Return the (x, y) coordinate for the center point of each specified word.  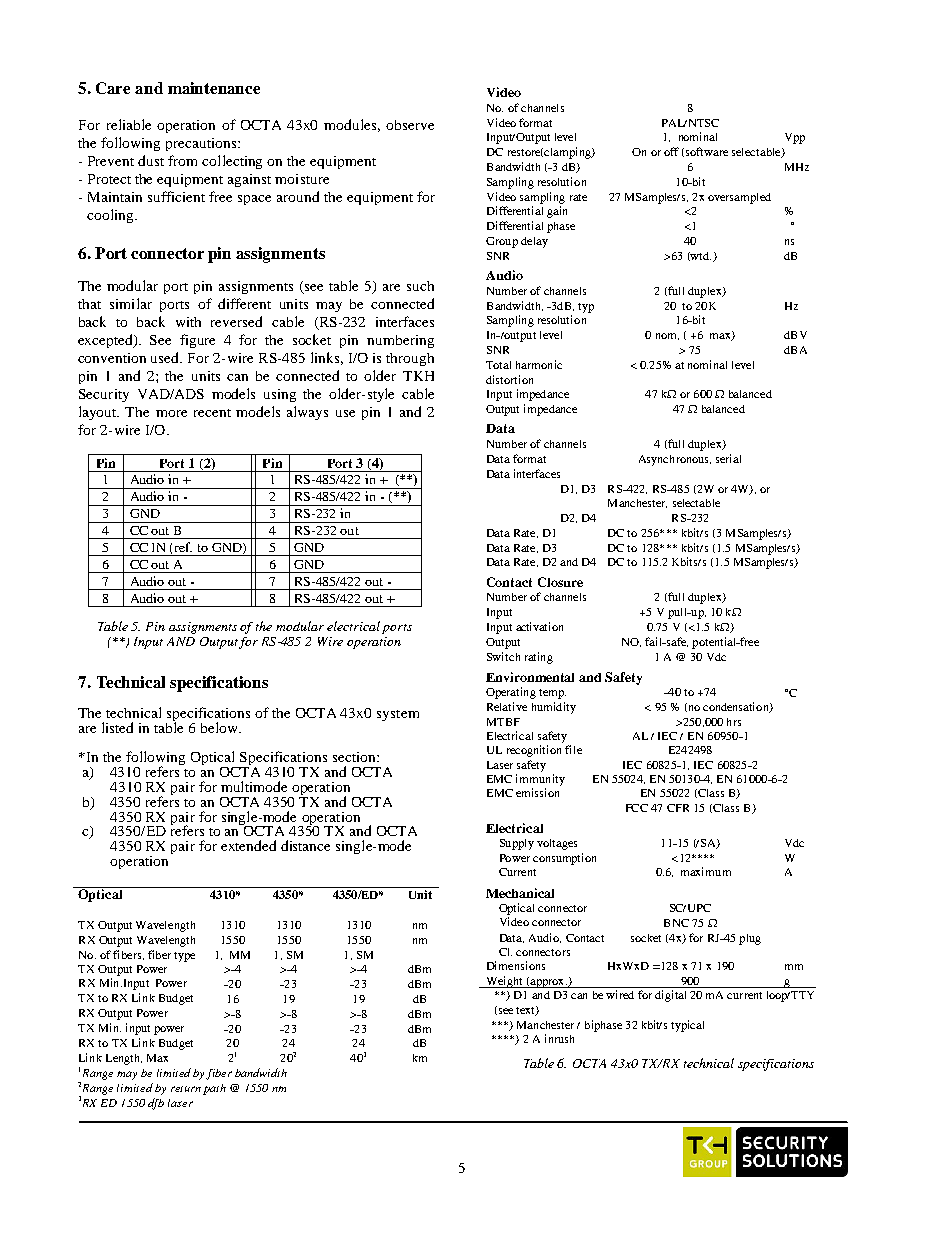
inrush (559, 1038)
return (186, 1089)
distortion (509, 379)
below (221, 727)
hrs (734, 722)
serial (728, 458)
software (707, 151)
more (171, 413)
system (398, 715)
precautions (202, 144)
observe (410, 125)
